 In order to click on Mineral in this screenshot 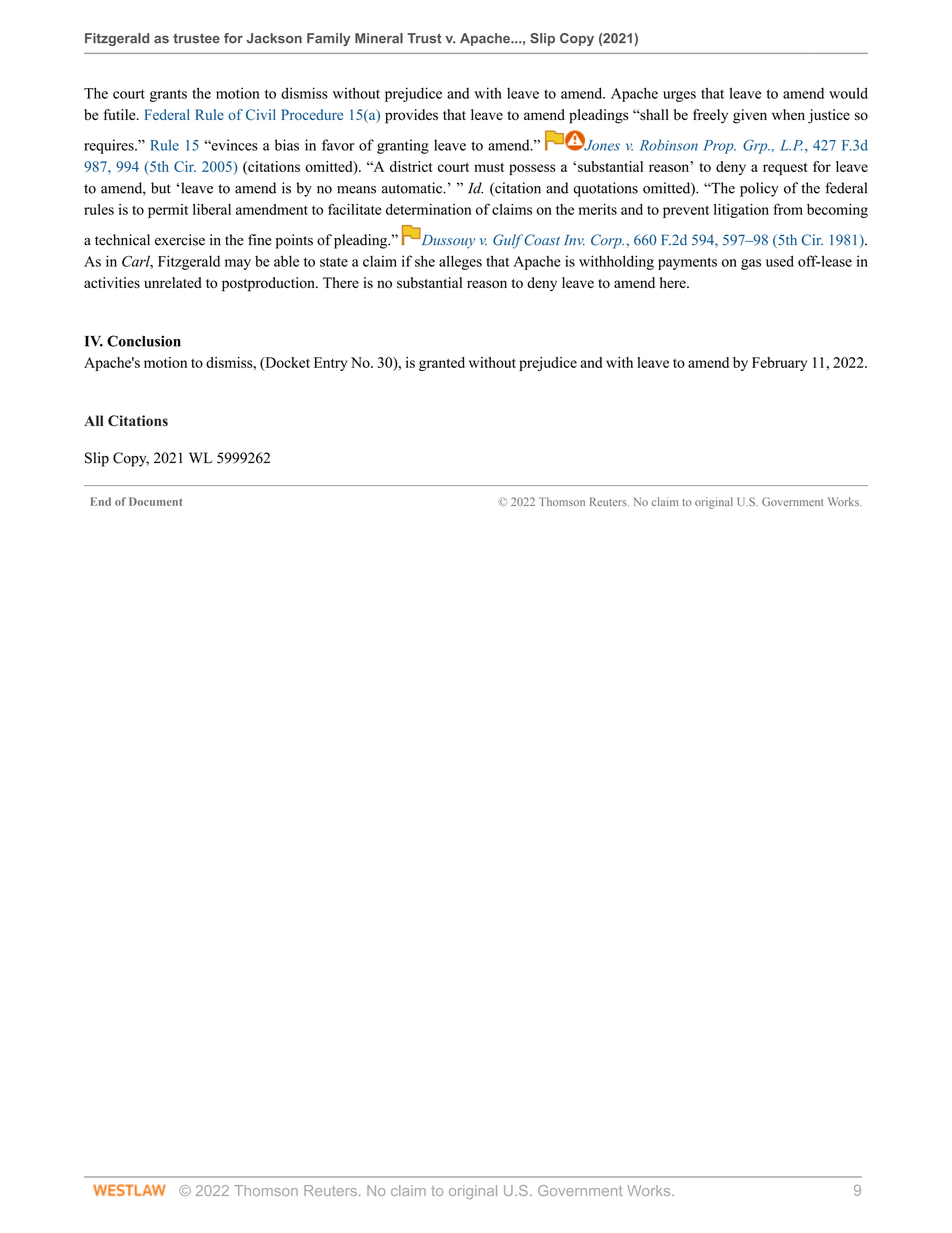, I will do `click(379, 38)`.
